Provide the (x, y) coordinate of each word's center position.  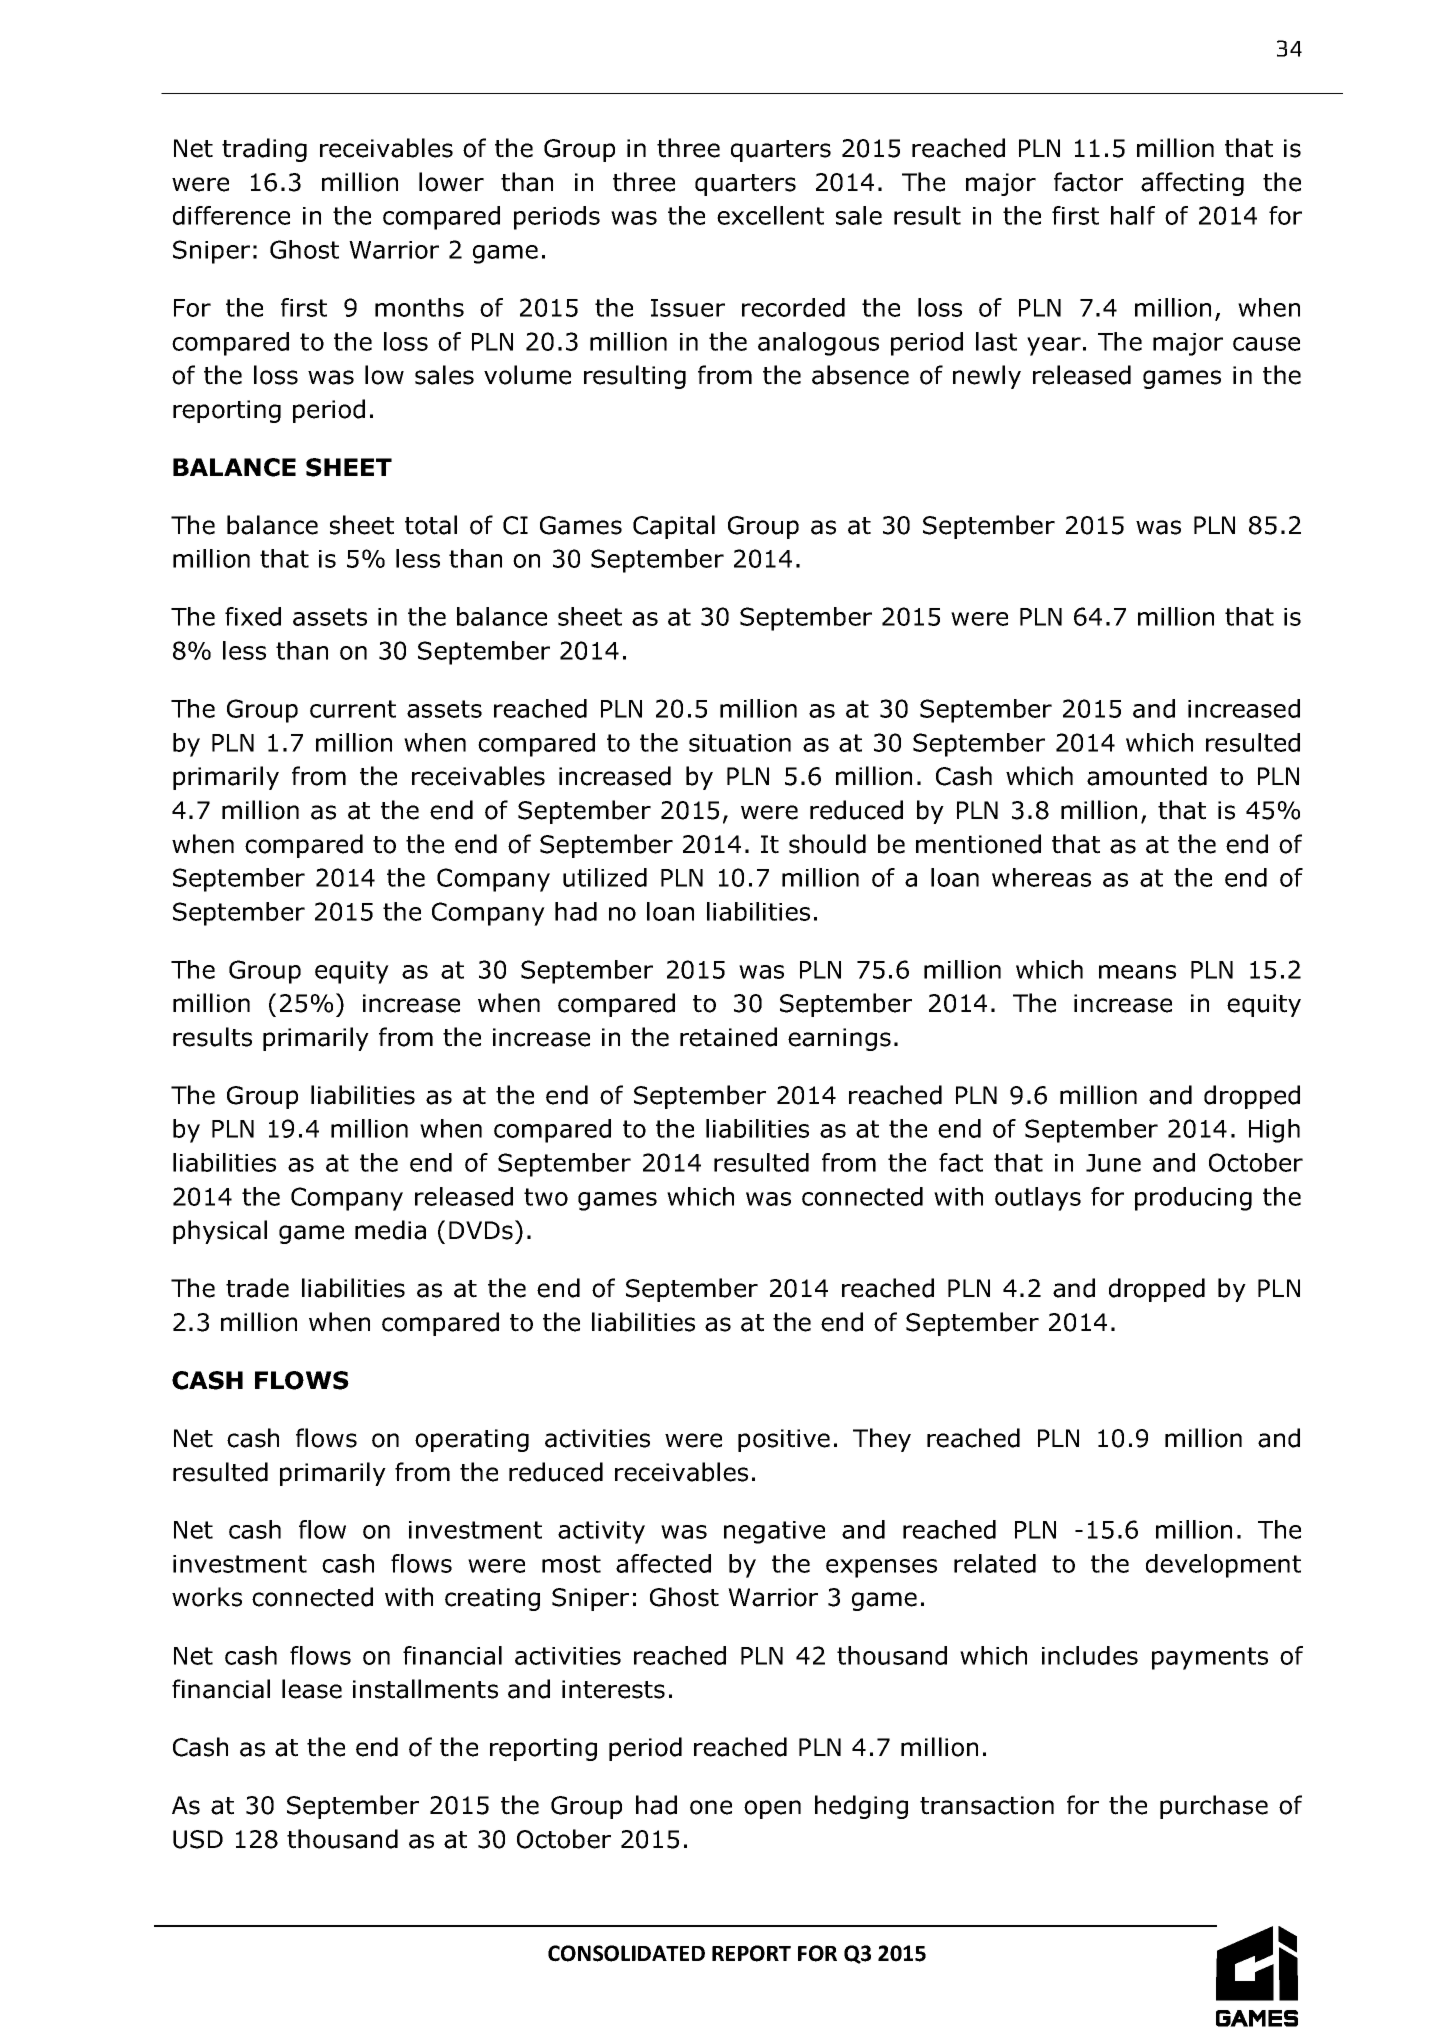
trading (264, 150)
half (1133, 215)
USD (198, 1839)
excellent (770, 215)
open (772, 1809)
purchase (1214, 1807)
